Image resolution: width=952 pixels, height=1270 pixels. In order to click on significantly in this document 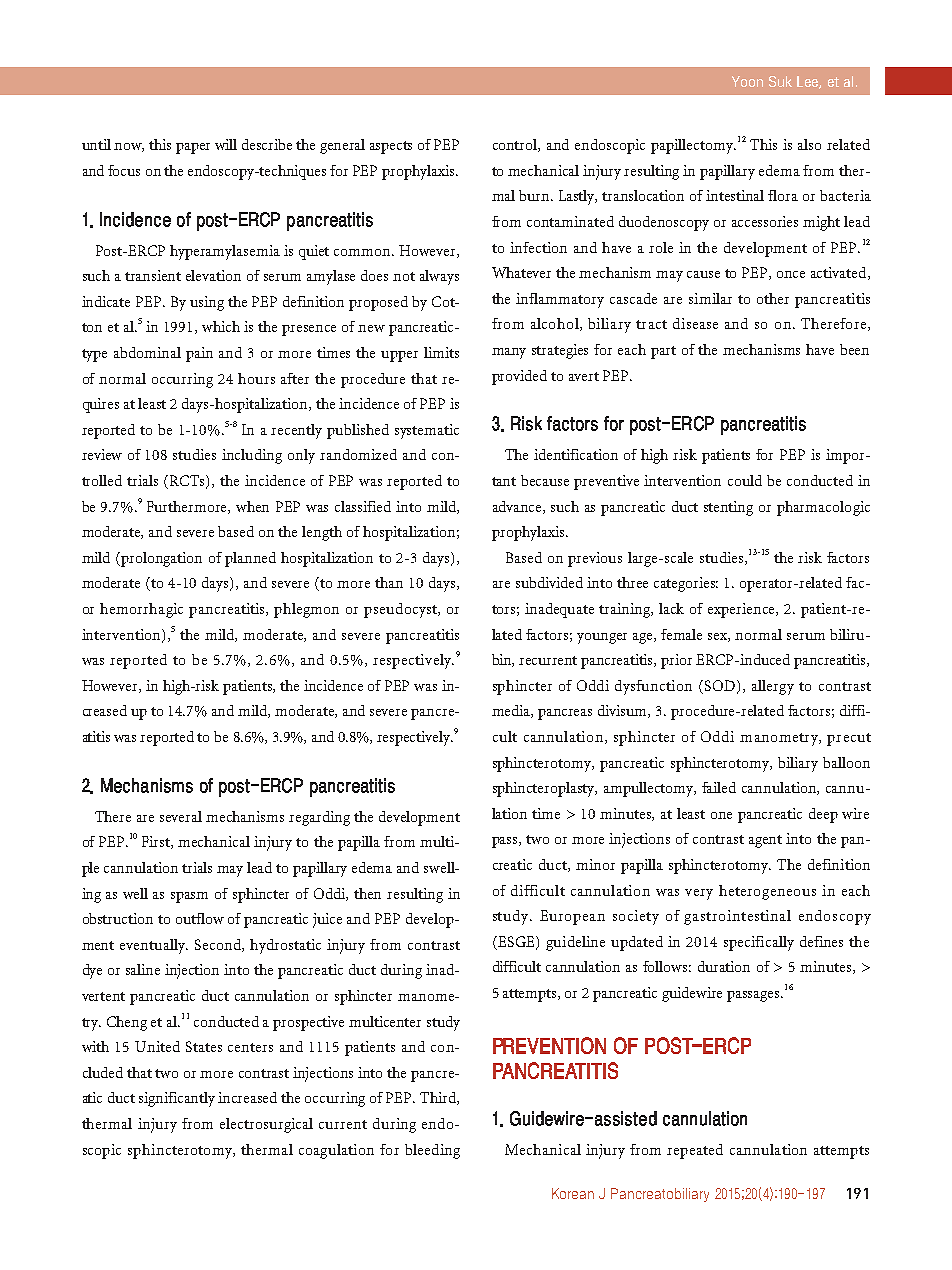, I will do `click(177, 1099)`.
